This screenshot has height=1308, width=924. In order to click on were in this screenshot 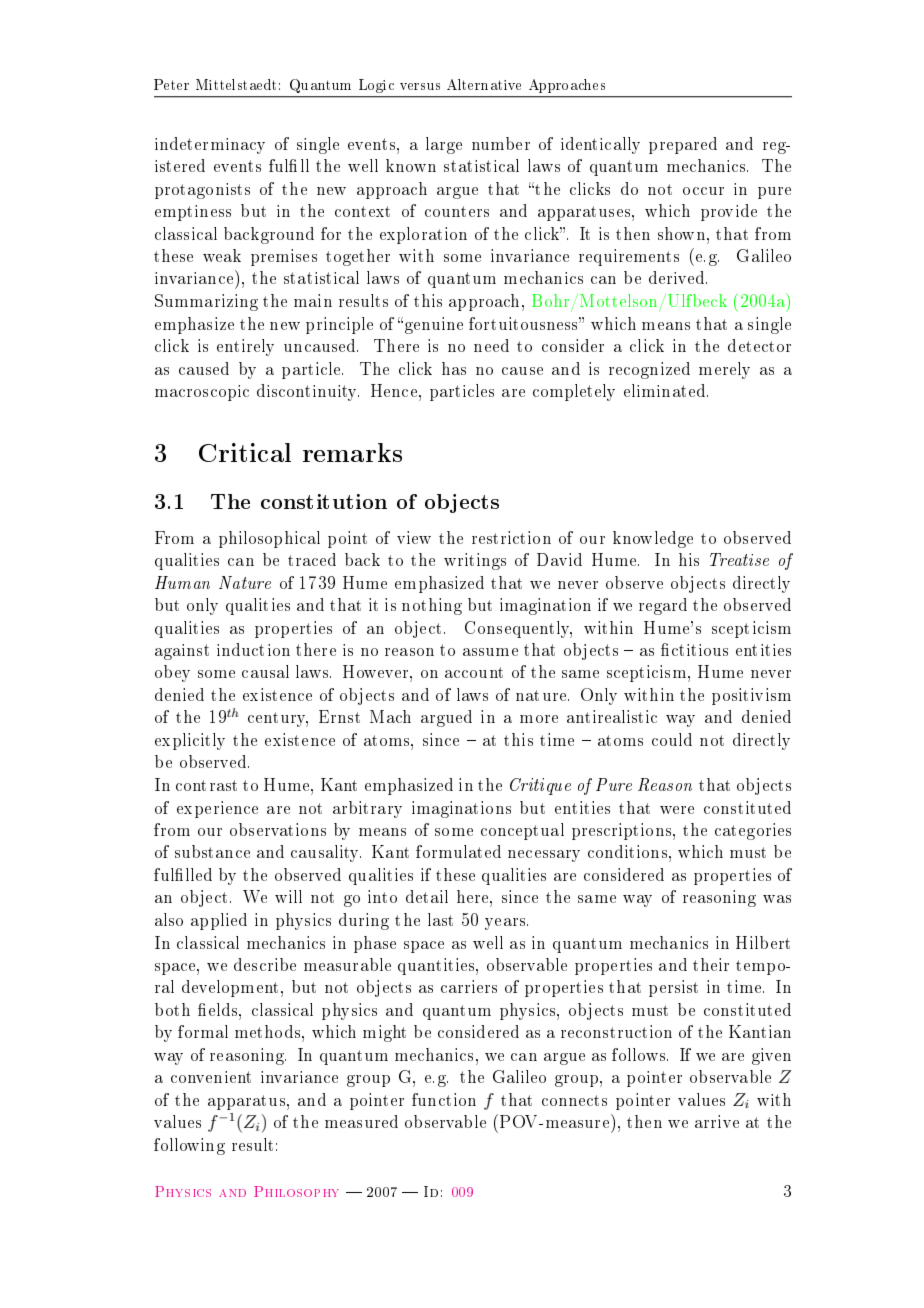, I will do `click(677, 810)`.
